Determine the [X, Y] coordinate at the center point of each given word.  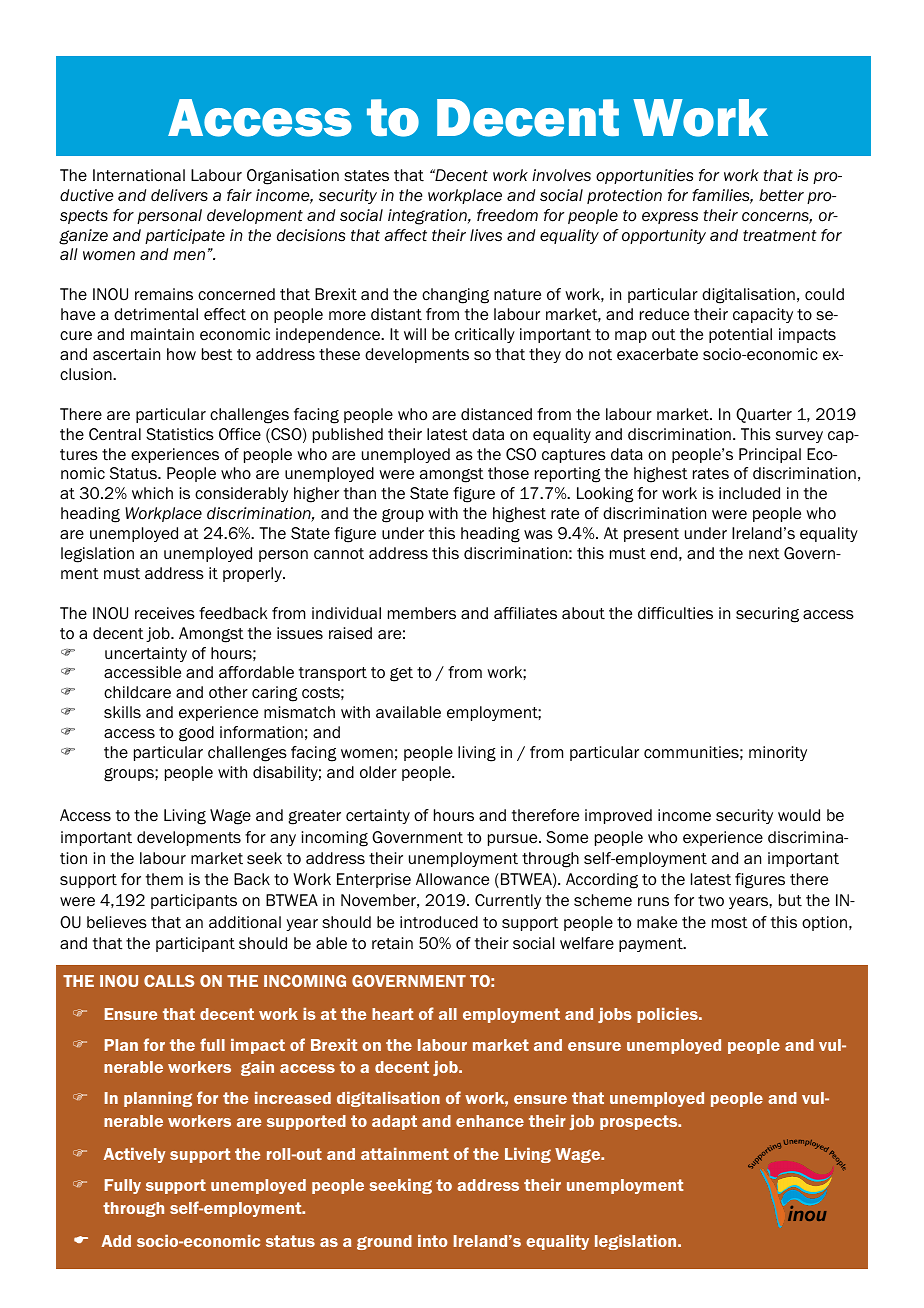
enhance [490, 1121]
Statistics [180, 434]
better [781, 195]
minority [778, 753]
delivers [179, 195]
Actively [134, 1155]
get [401, 674]
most [730, 923]
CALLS [169, 981]
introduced [439, 922]
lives [486, 235]
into [433, 1241]
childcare [137, 692]
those [508, 473]
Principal [770, 455]
